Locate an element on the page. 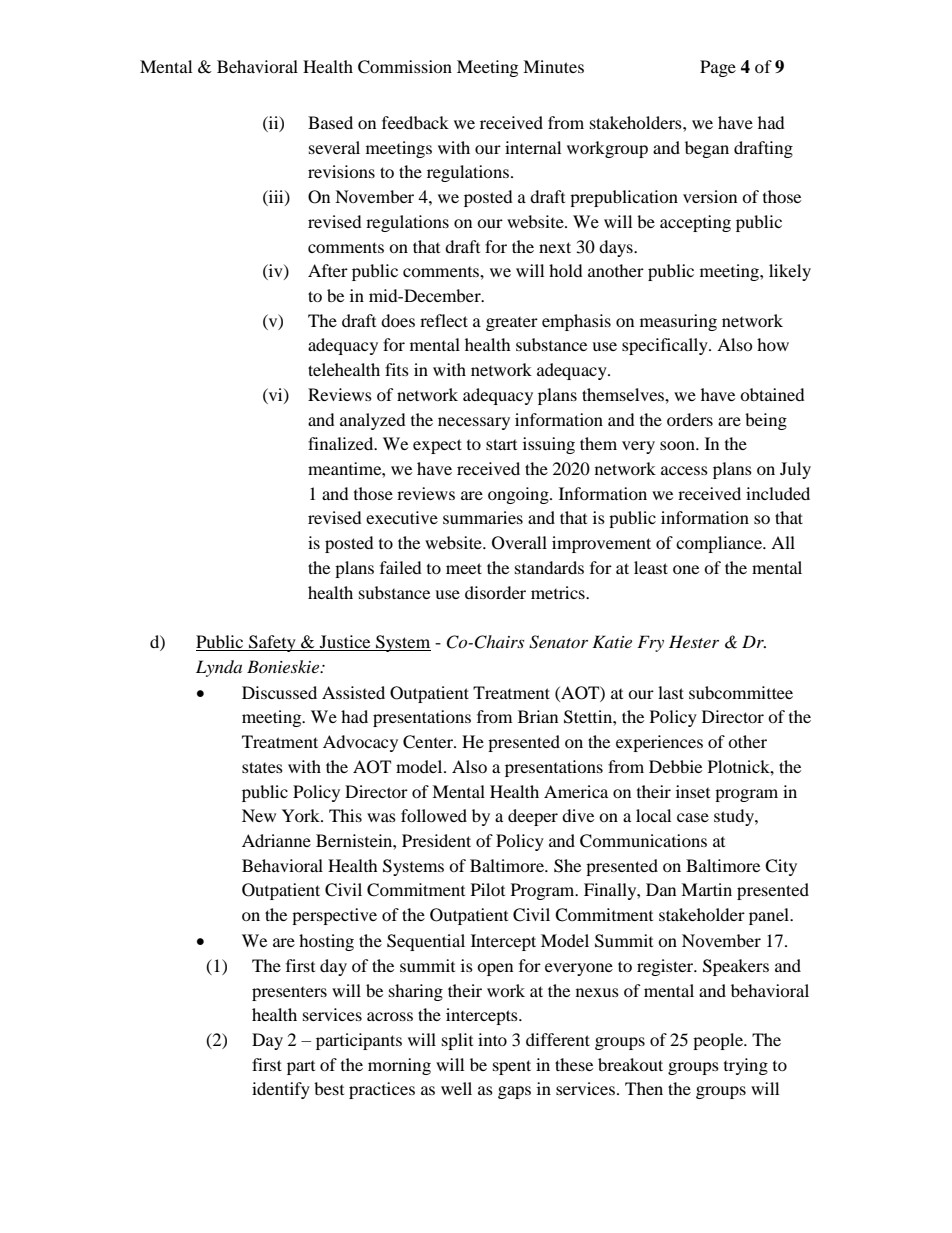  Minutes is located at coordinates (553, 66).
